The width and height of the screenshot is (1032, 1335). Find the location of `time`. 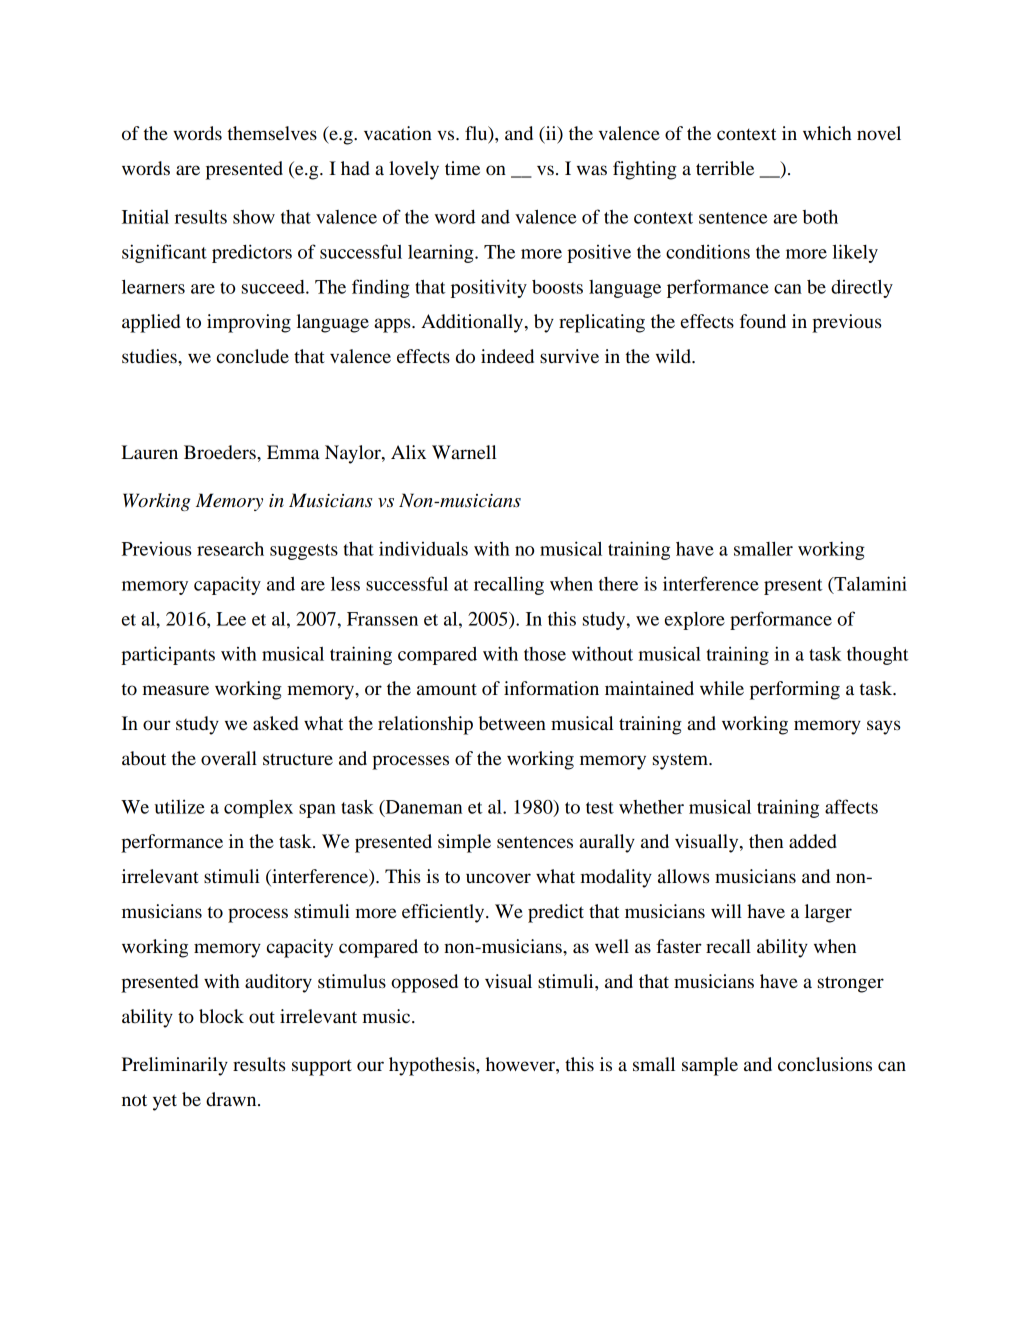

time is located at coordinates (462, 168).
